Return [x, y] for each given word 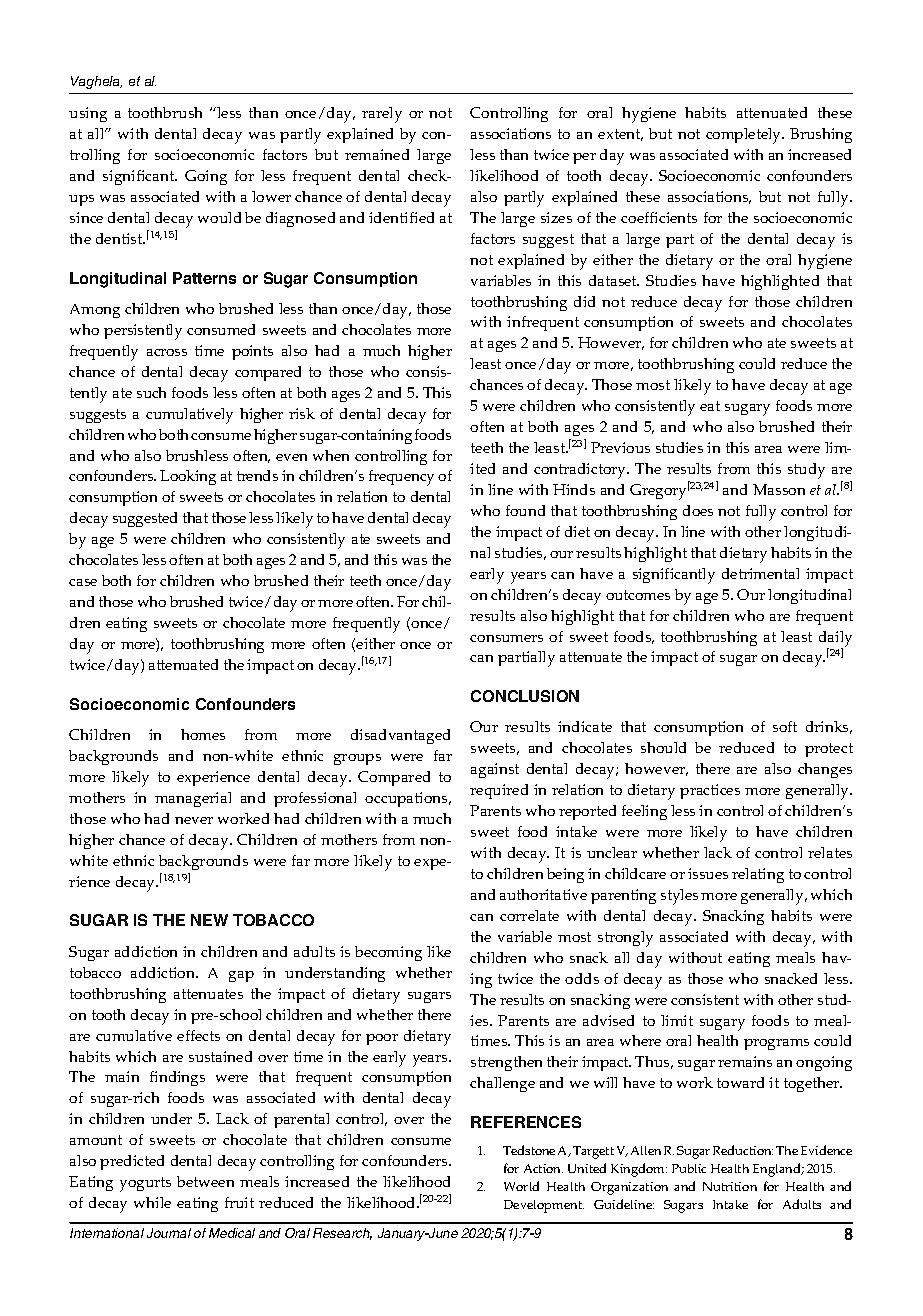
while [152, 1202]
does [698, 510]
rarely [382, 115]
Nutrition [730, 1186]
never [194, 820]
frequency [401, 478]
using [88, 114]
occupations [407, 799]
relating [758, 875]
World [521, 1186]
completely [745, 136]
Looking [188, 477]
